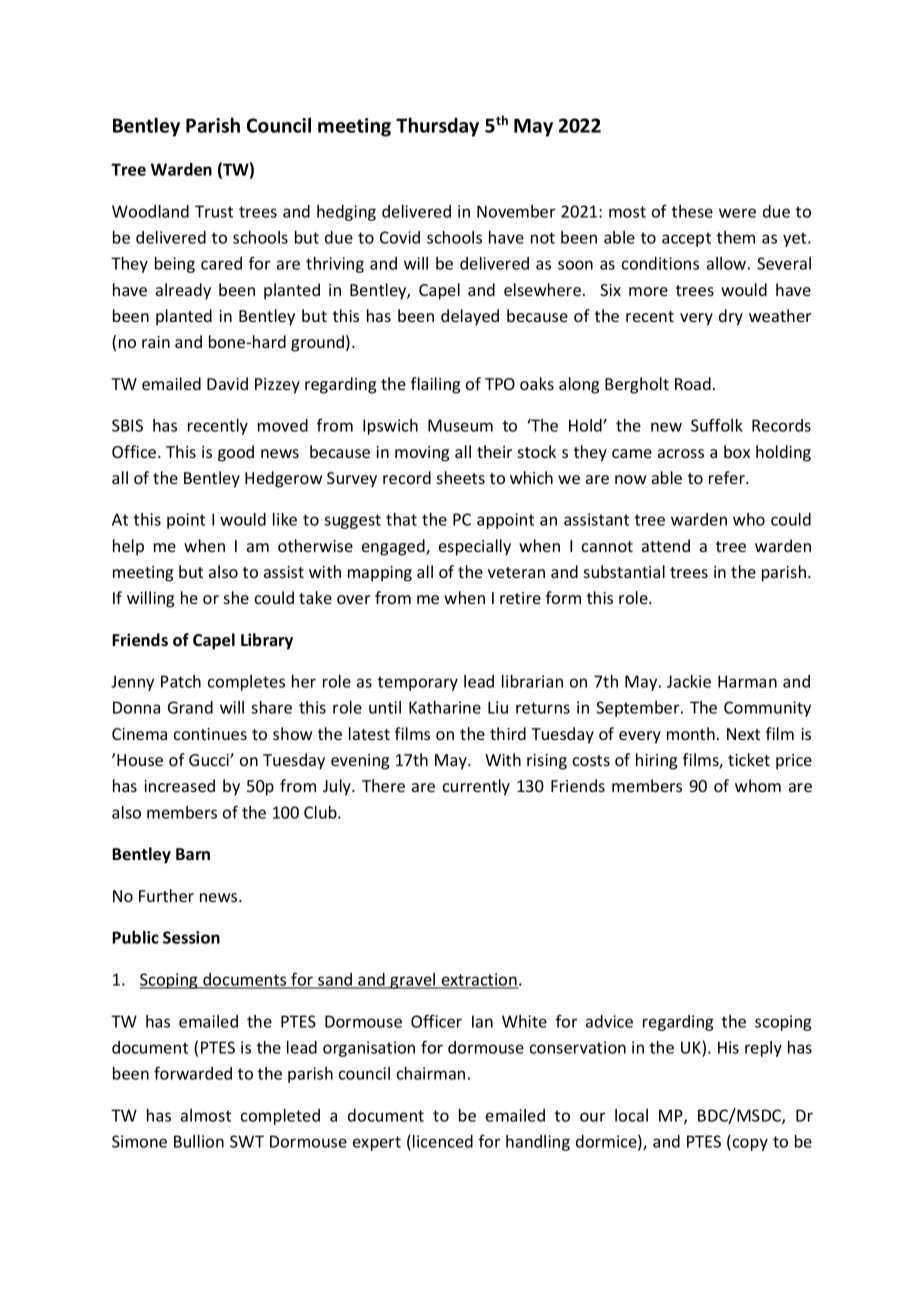  Describe the element at coordinates (418, 683) in the image. I see `temporary` at that location.
